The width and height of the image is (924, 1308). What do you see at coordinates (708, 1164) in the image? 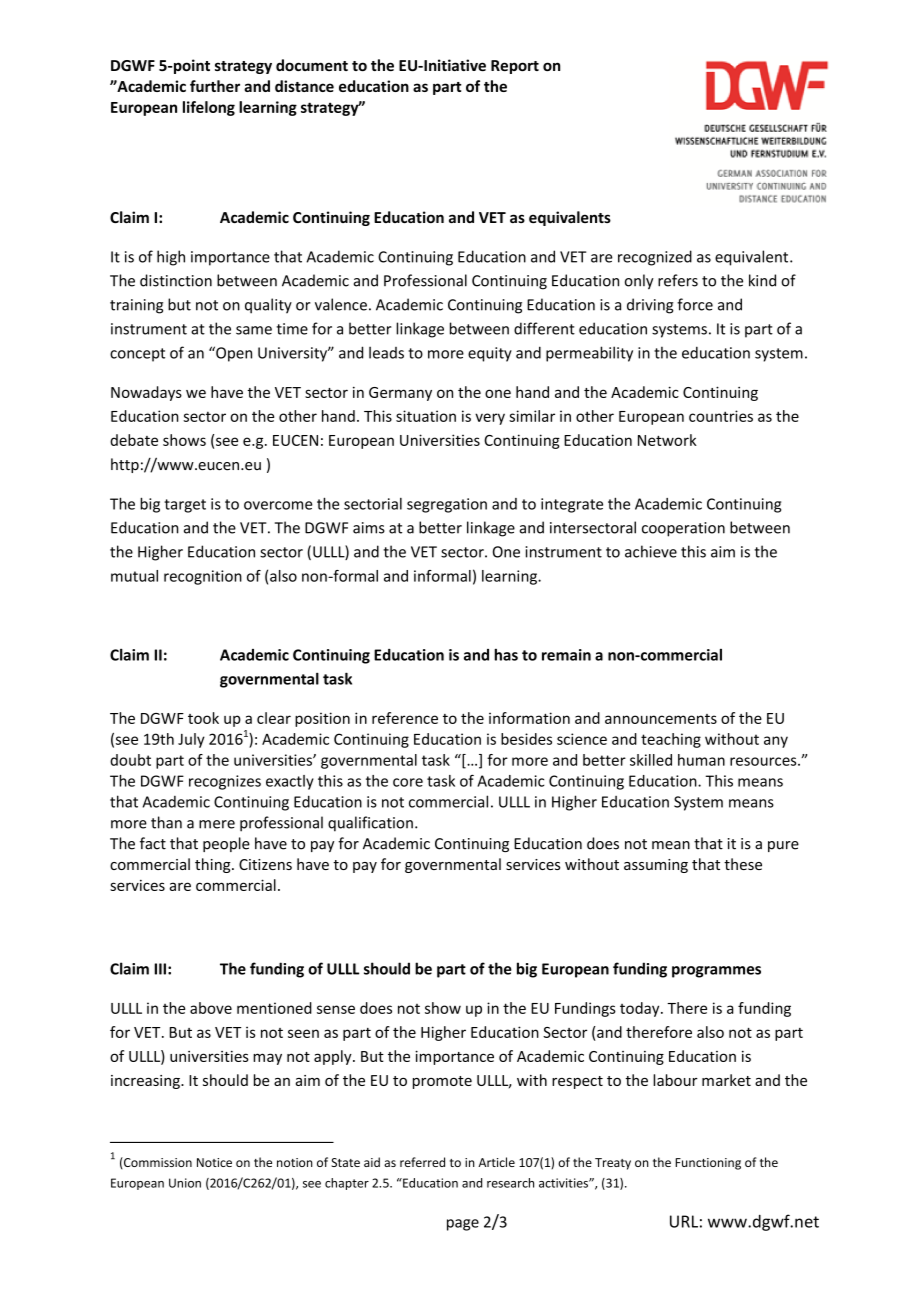
I see `Functioning` at bounding box center [708, 1164].
